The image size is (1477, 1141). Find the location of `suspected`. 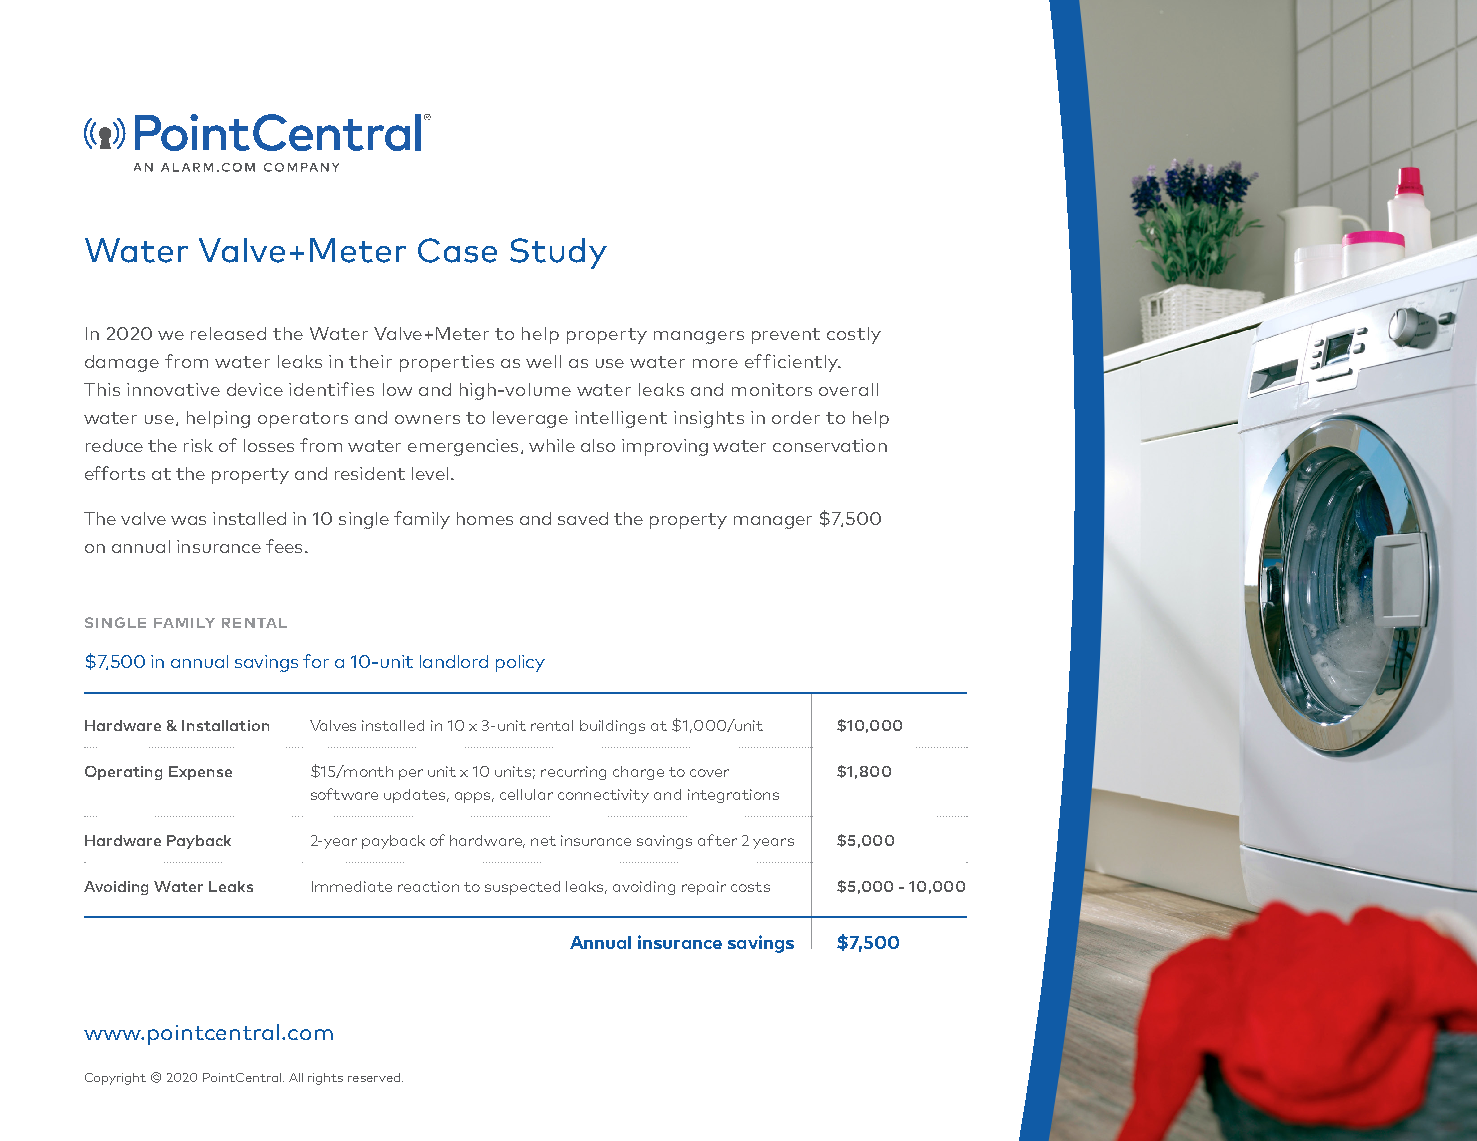

suspected is located at coordinates (522, 888).
